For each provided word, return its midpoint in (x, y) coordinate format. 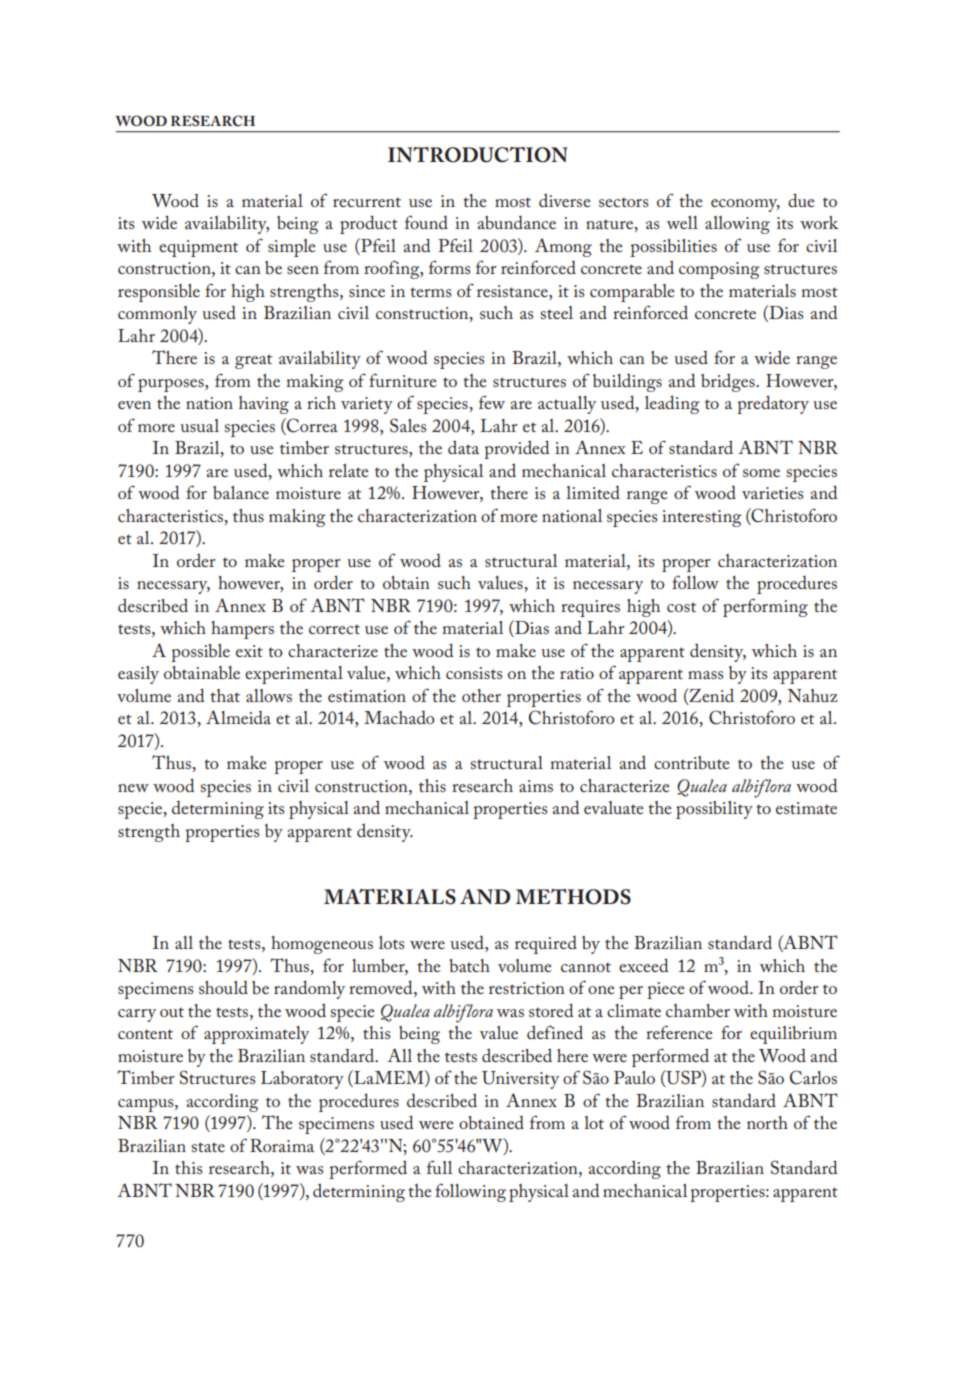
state (208, 1147)
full (439, 1167)
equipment (198, 248)
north (767, 1122)
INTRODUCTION (478, 155)
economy (745, 205)
